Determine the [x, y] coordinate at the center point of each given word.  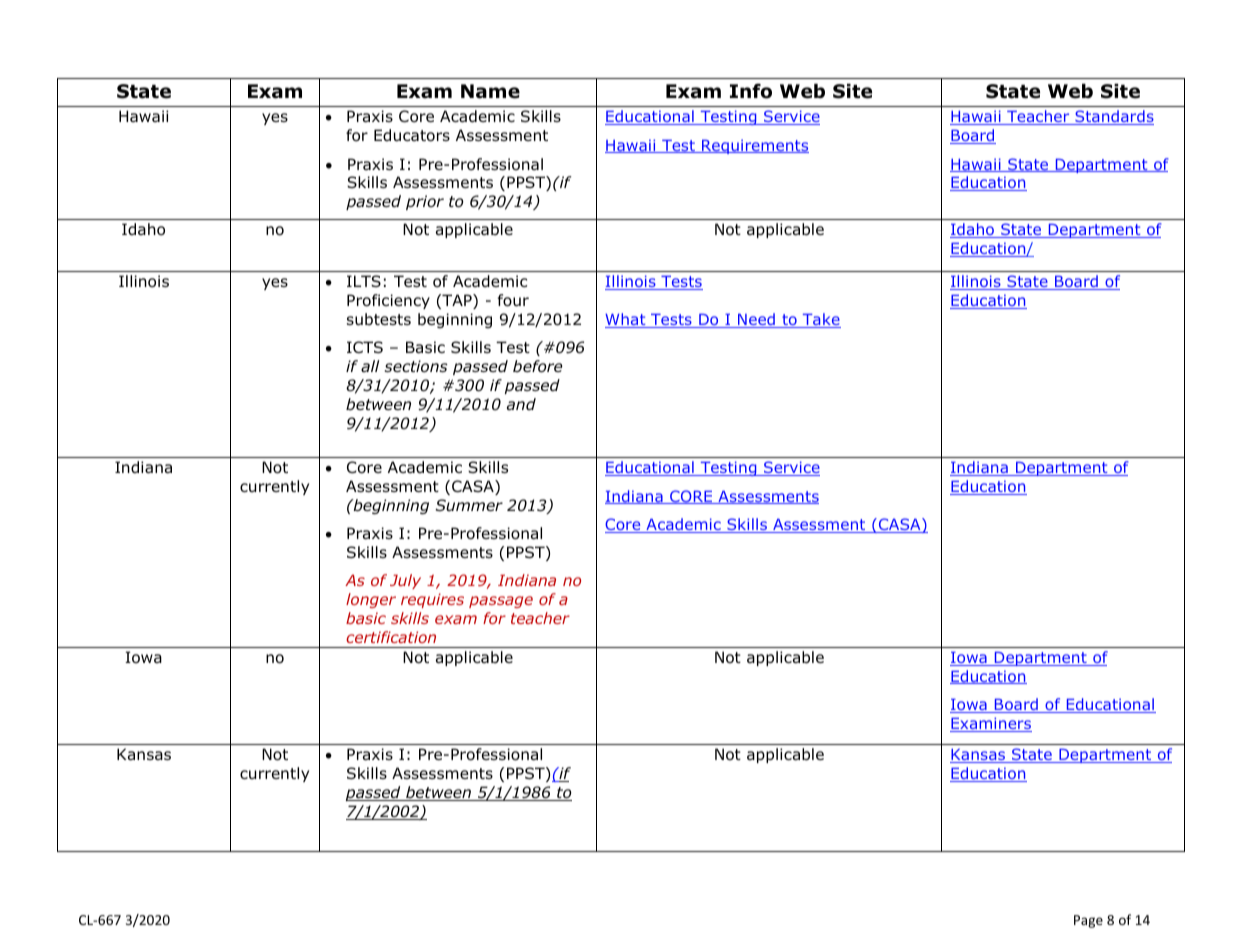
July [405, 581]
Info [751, 91]
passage [501, 602]
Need [756, 320]
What [626, 320]
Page [1088, 921]
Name [490, 91]
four [513, 300]
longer [371, 600]
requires [432, 600]
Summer [469, 505]
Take [820, 320]
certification [391, 637]
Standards [1113, 117]
